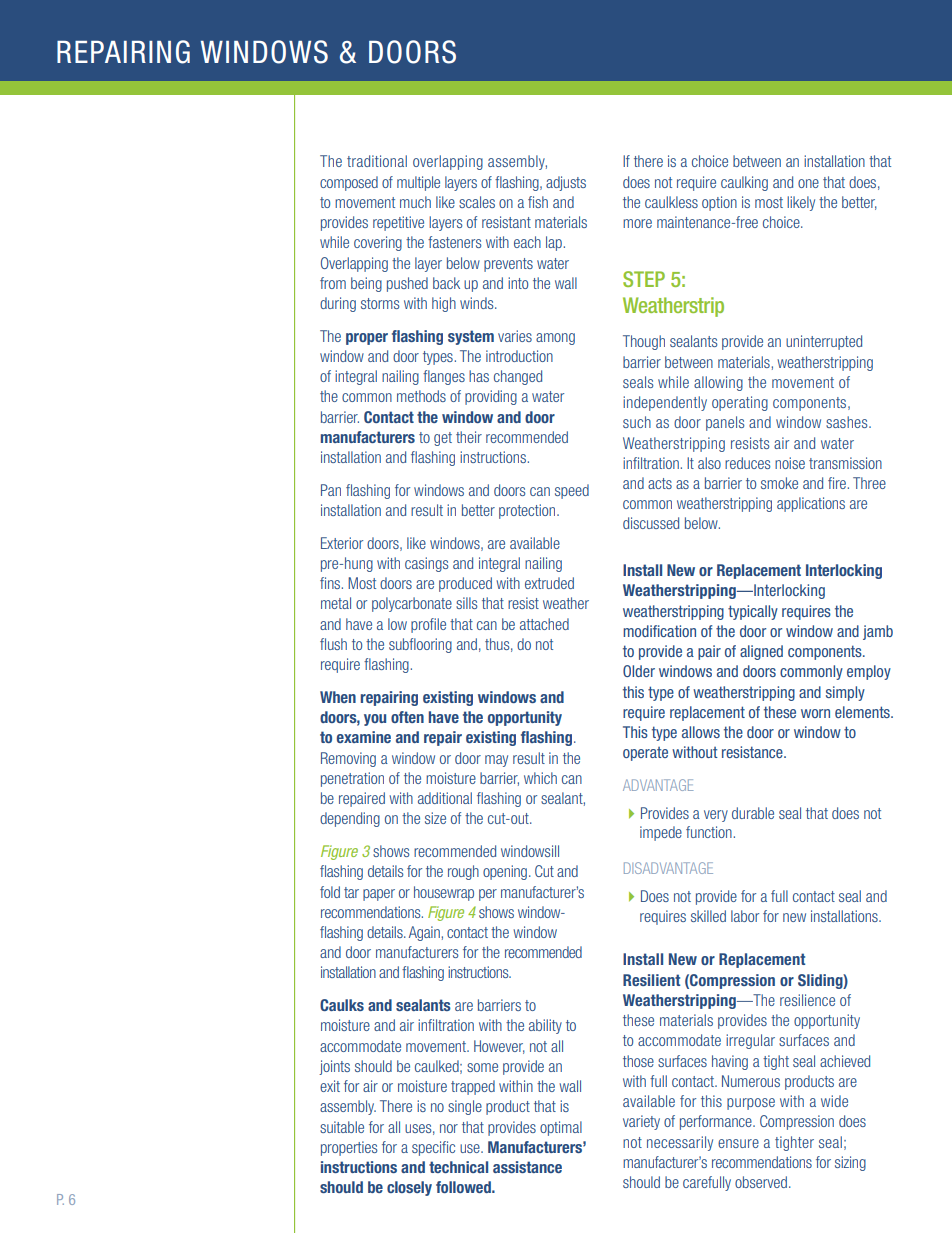 This page has height=1233, width=952. Describe the element at coordinates (850, 1163) in the page. I see `sizing` at that location.
